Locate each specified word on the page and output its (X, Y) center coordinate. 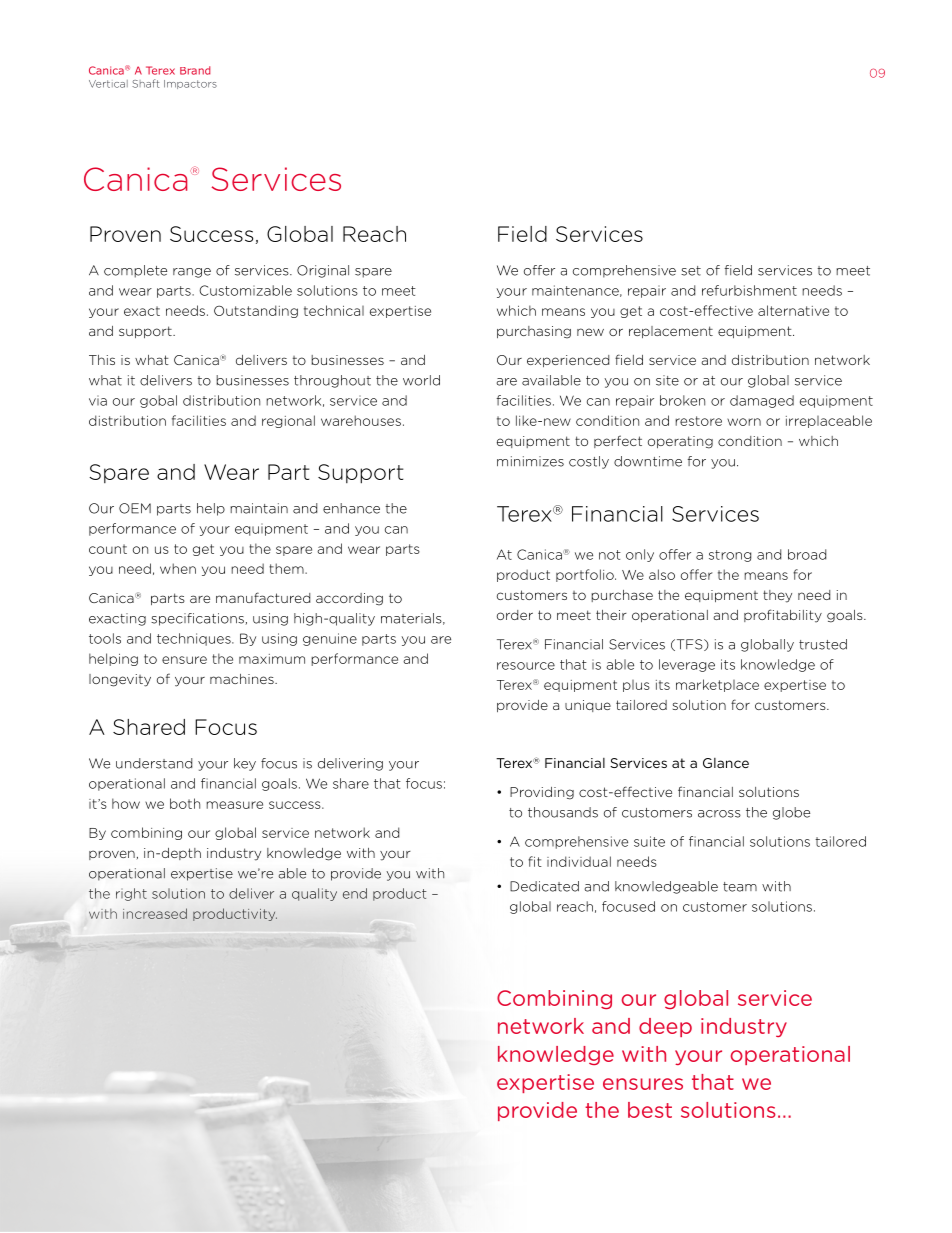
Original (323, 271)
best (650, 1110)
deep (665, 1027)
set (691, 271)
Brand (195, 70)
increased (155, 913)
